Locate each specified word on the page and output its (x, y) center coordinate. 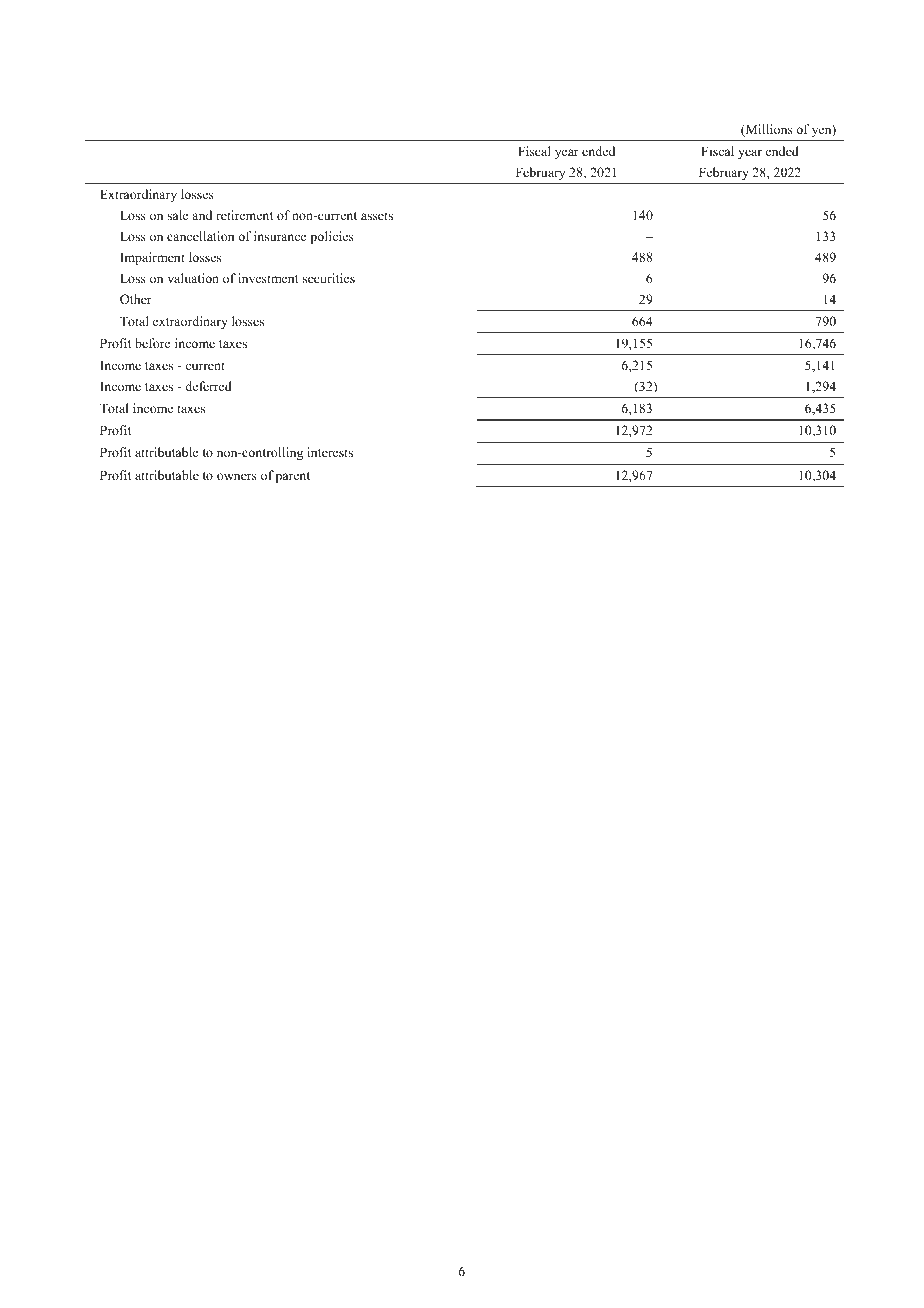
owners (237, 476)
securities (329, 278)
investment (268, 278)
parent (293, 477)
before (153, 343)
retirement (244, 215)
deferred (208, 386)
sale (178, 215)
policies (332, 237)
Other (136, 299)
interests (330, 452)
